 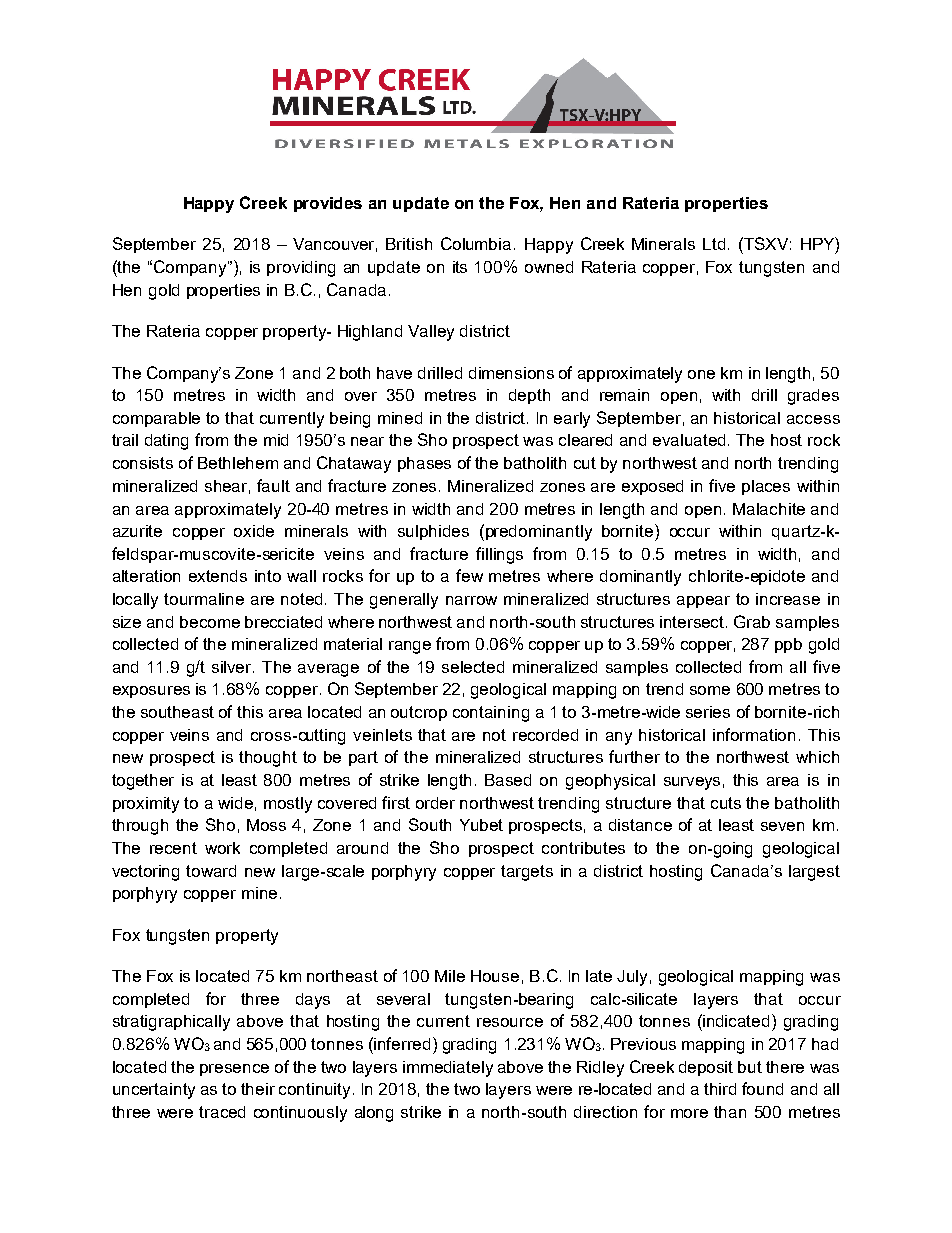 I want to click on immediately, so click(x=448, y=1069).
